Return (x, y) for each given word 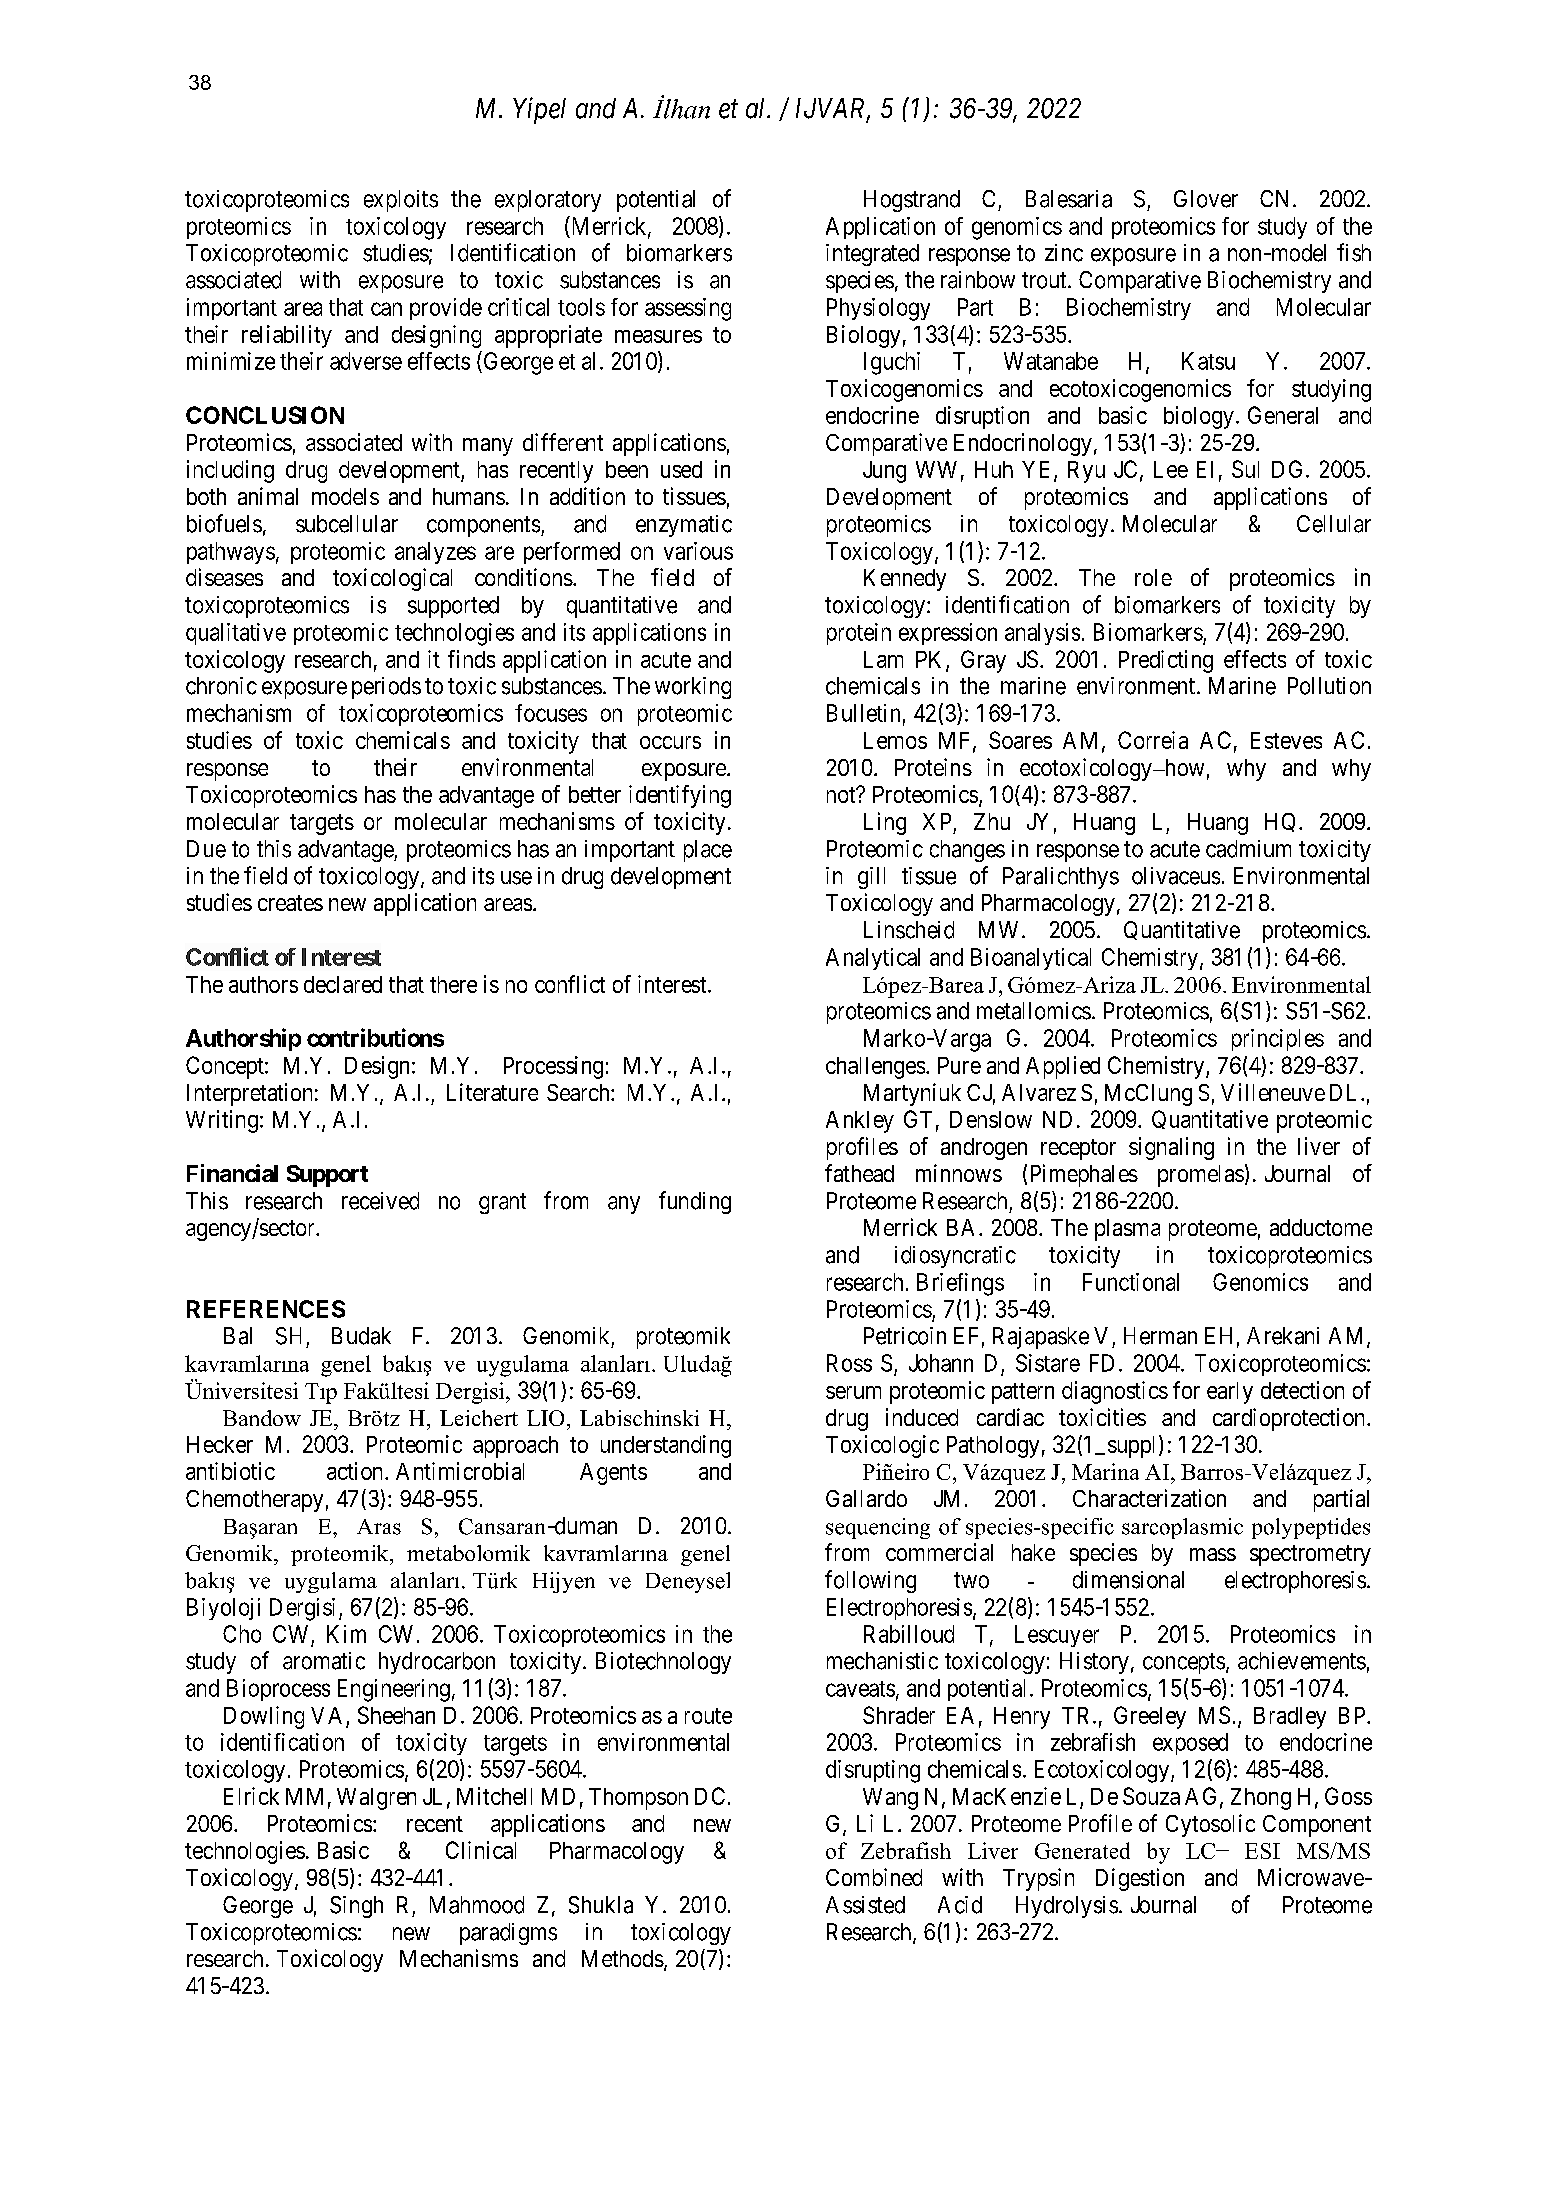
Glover (1206, 199)
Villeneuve (1273, 1092)
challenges (875, 1068)
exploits (401, 201)
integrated (872, 255)
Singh (356, 1907)
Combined (874, 1877)
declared (343, 984)
